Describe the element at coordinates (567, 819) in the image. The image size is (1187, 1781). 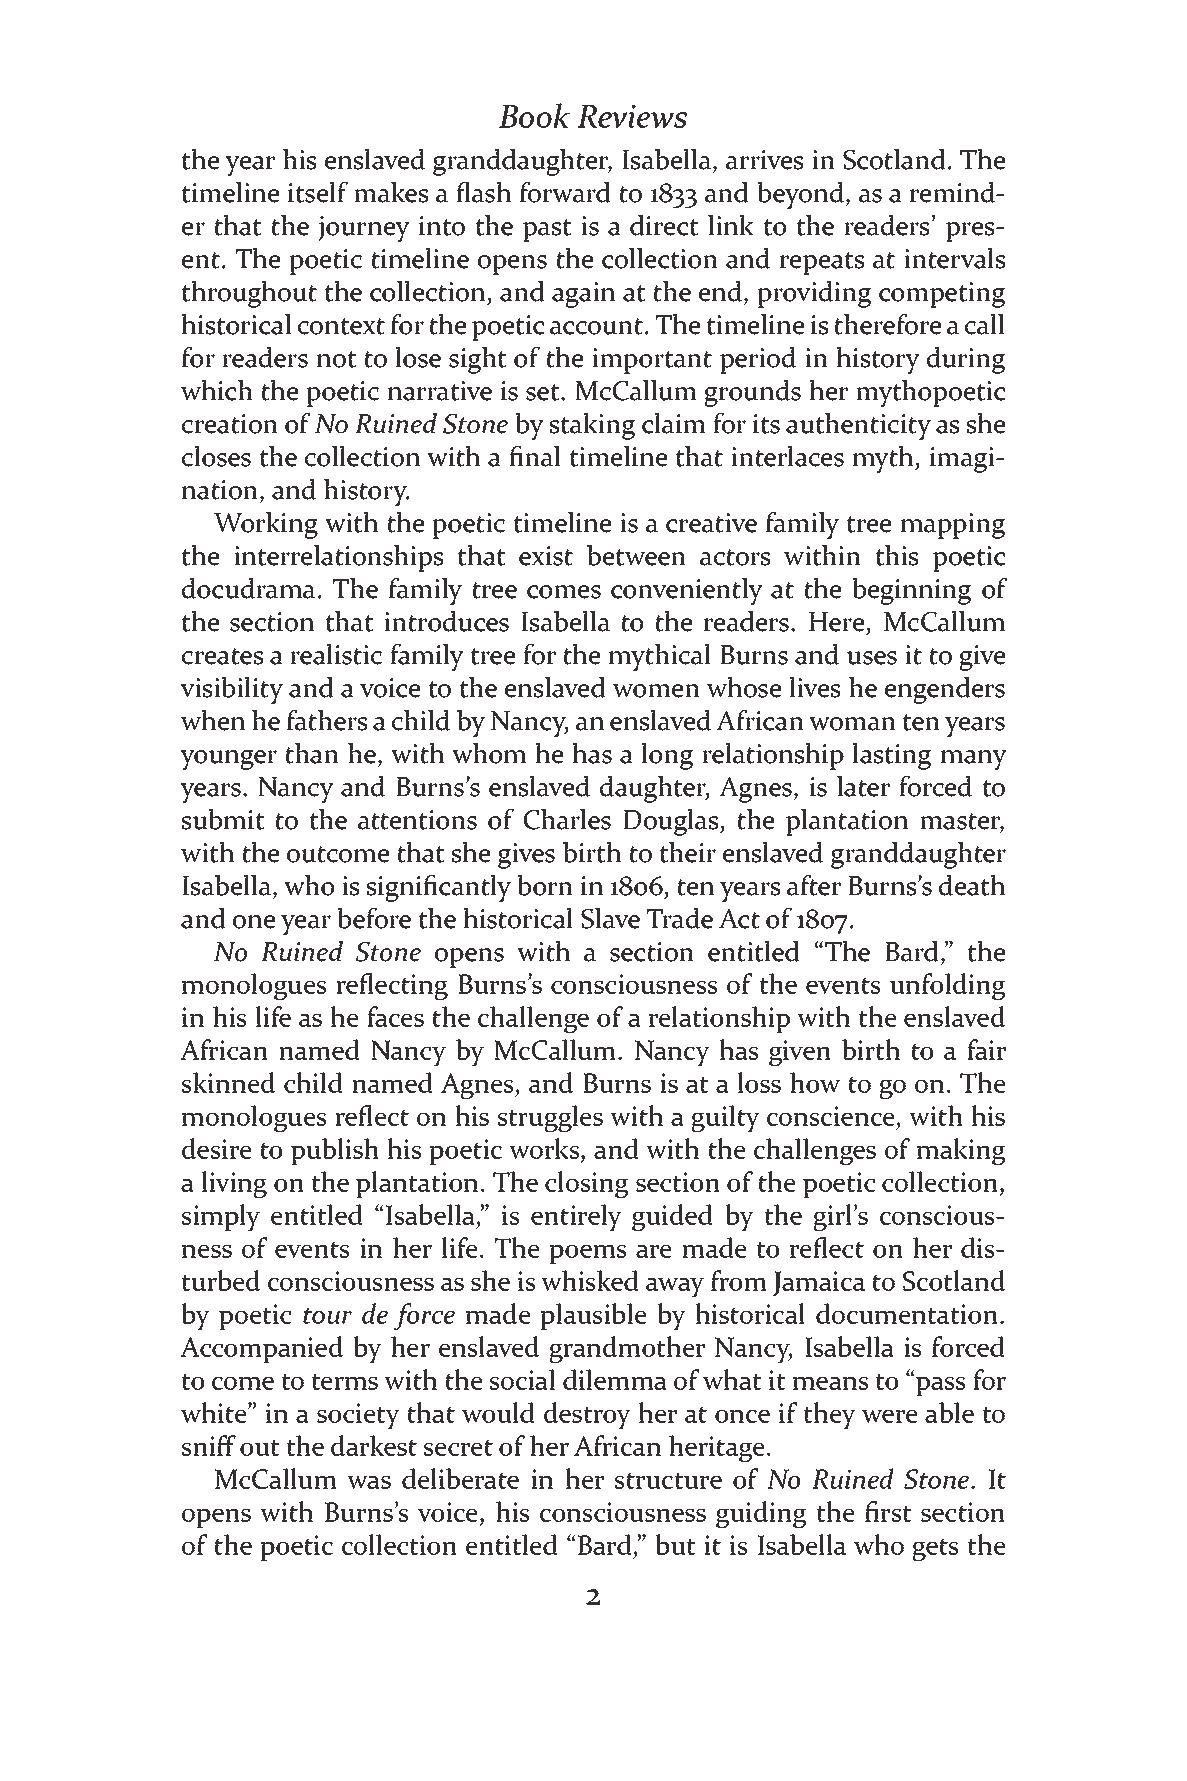
I see `Charles` at that location.
